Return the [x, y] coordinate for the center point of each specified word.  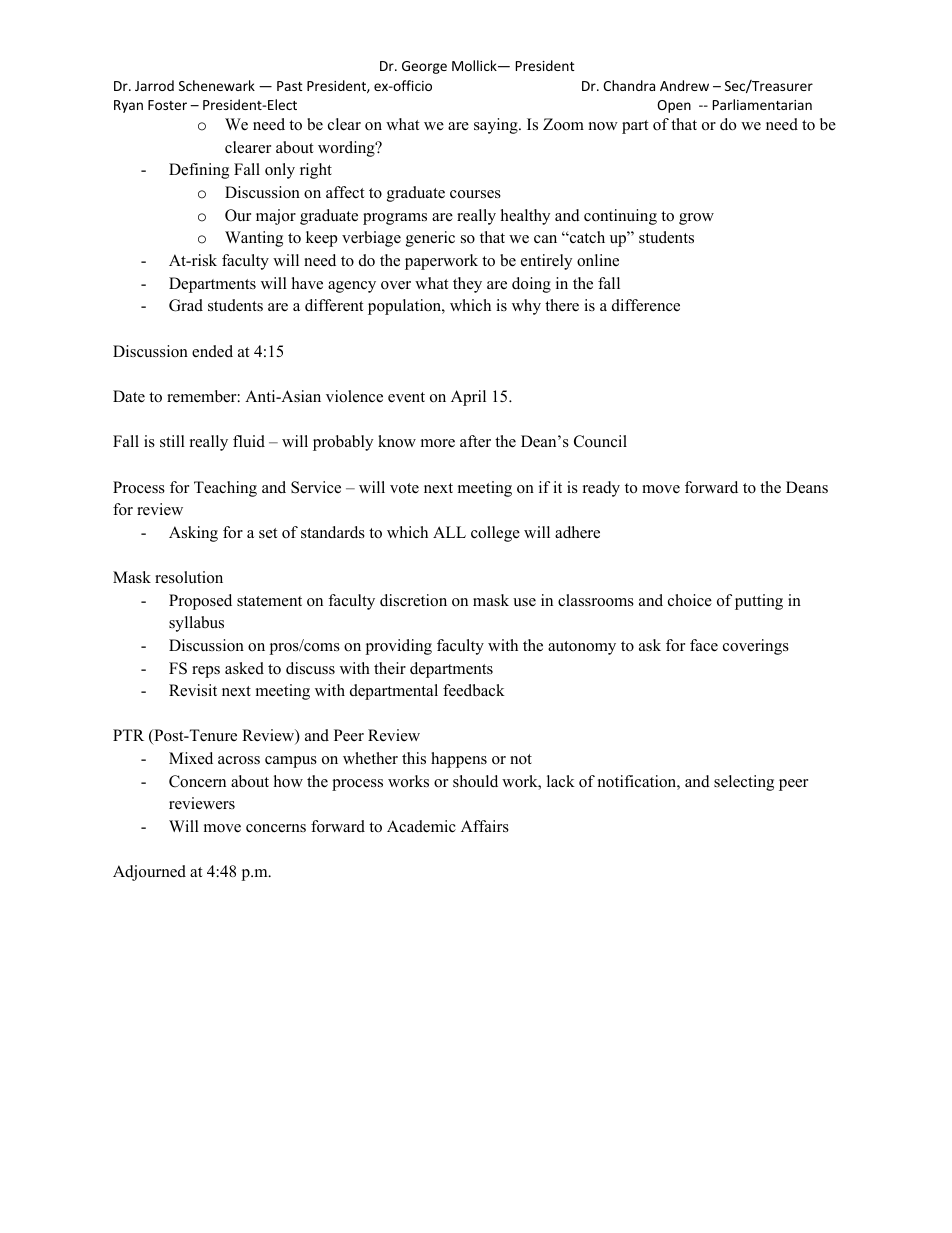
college [495, 534]
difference [646, 305]
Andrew [684, 85]
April [468, 398]
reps [206, 672]
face [704, 645]
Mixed [191, 758]
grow [696, 219]
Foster [167, 105]
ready [601, 489]
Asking [193, 534]
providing [398, 647]
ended [212, 351]
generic [430, 239]
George [424, 67]
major [276, 217]
